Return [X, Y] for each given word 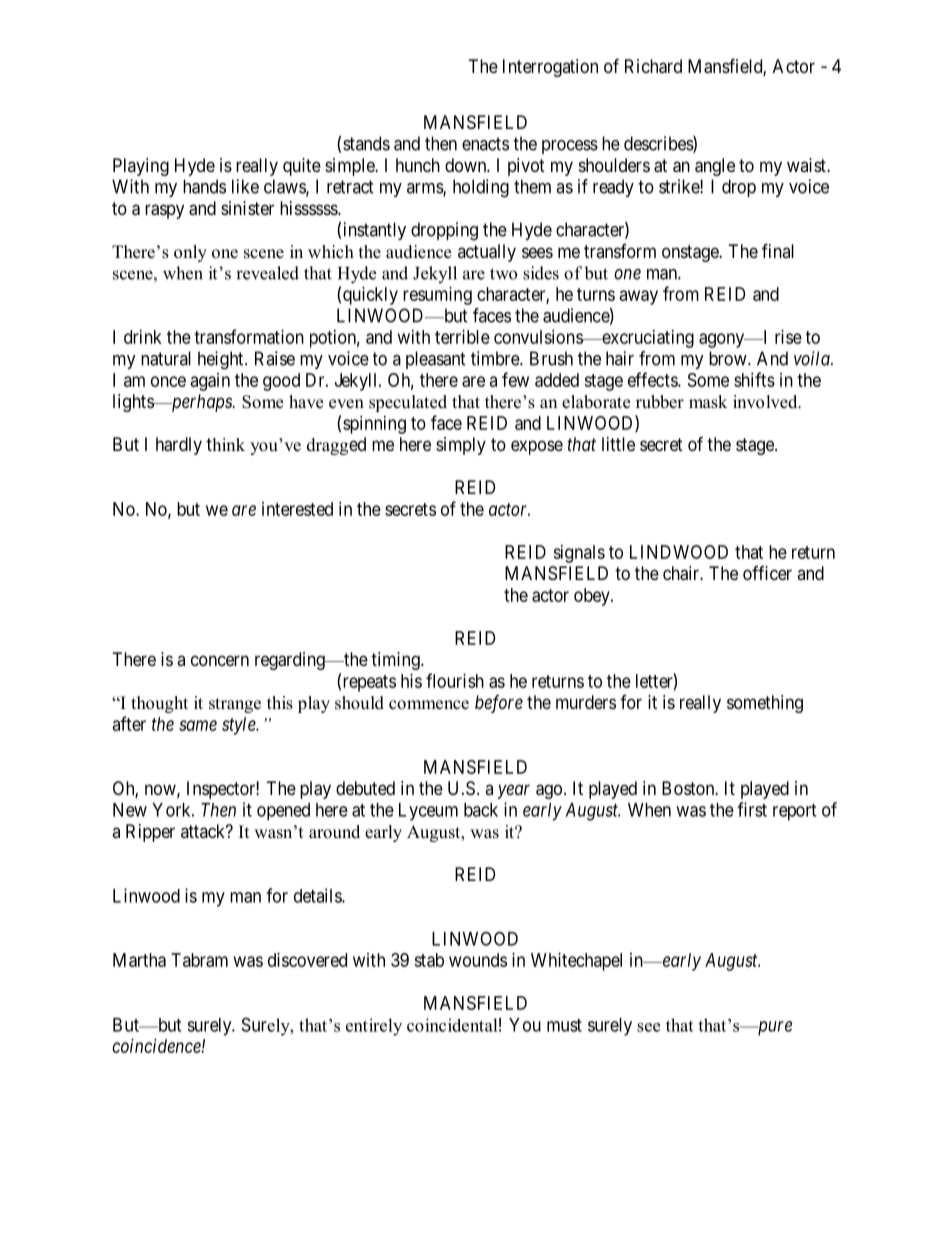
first [752, 809]
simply [461, 446]
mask [708, 402]
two [503, 274]
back [481, 810]
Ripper [150, 833]
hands [204, 186]
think [225, 444]
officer [767, 573]
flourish [455, 680]
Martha [139, 960]
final [778, 250]
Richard [653, 66]
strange [235, 705]
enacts [485, 144]
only [190, 253]
